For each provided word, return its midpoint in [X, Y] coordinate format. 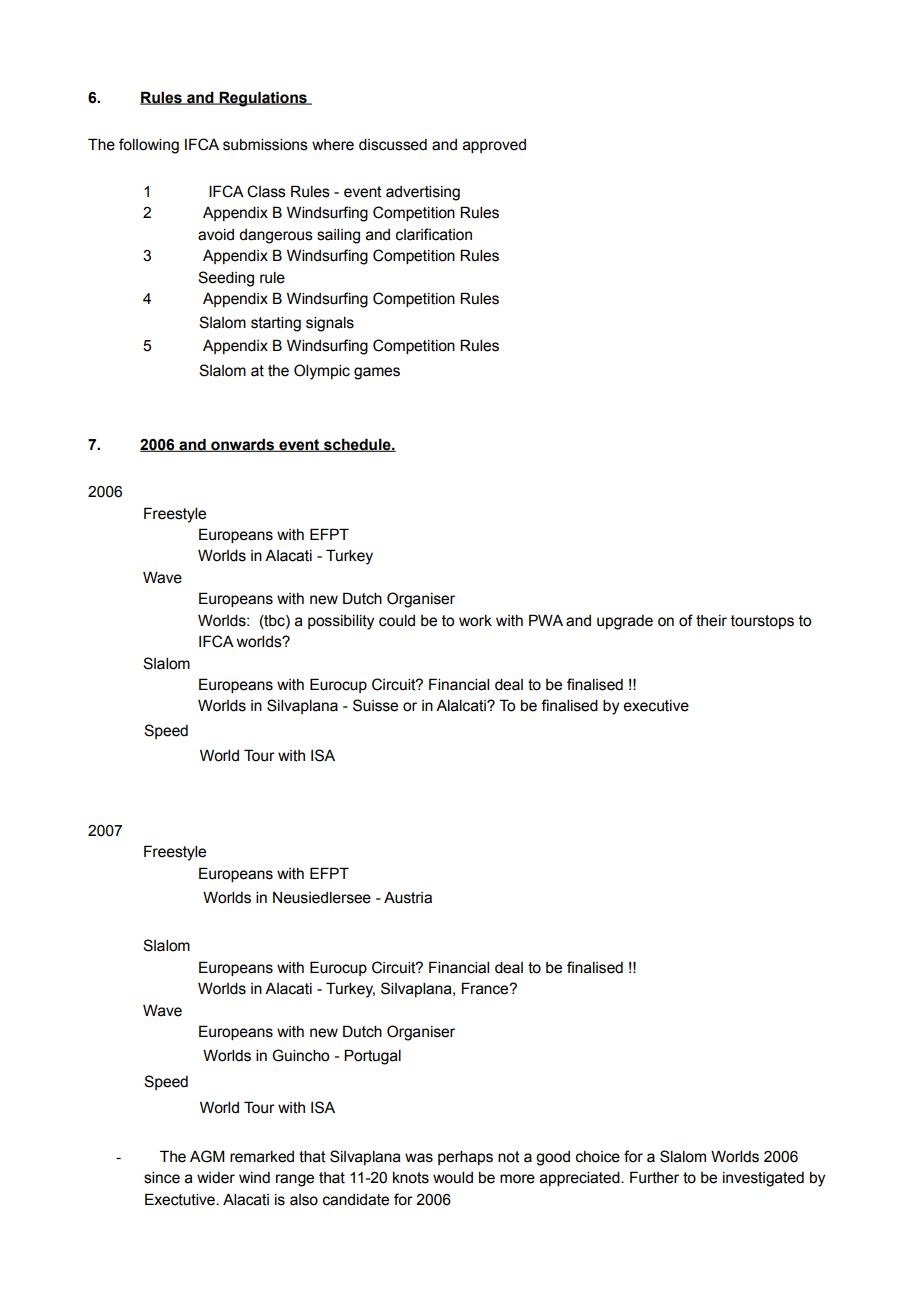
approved [494, 146]
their [711, 621]
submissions [265, 145]
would [453, 1178]
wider [216, 1178]
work [475, 621]
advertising [423, 193]
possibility [341, 622]
